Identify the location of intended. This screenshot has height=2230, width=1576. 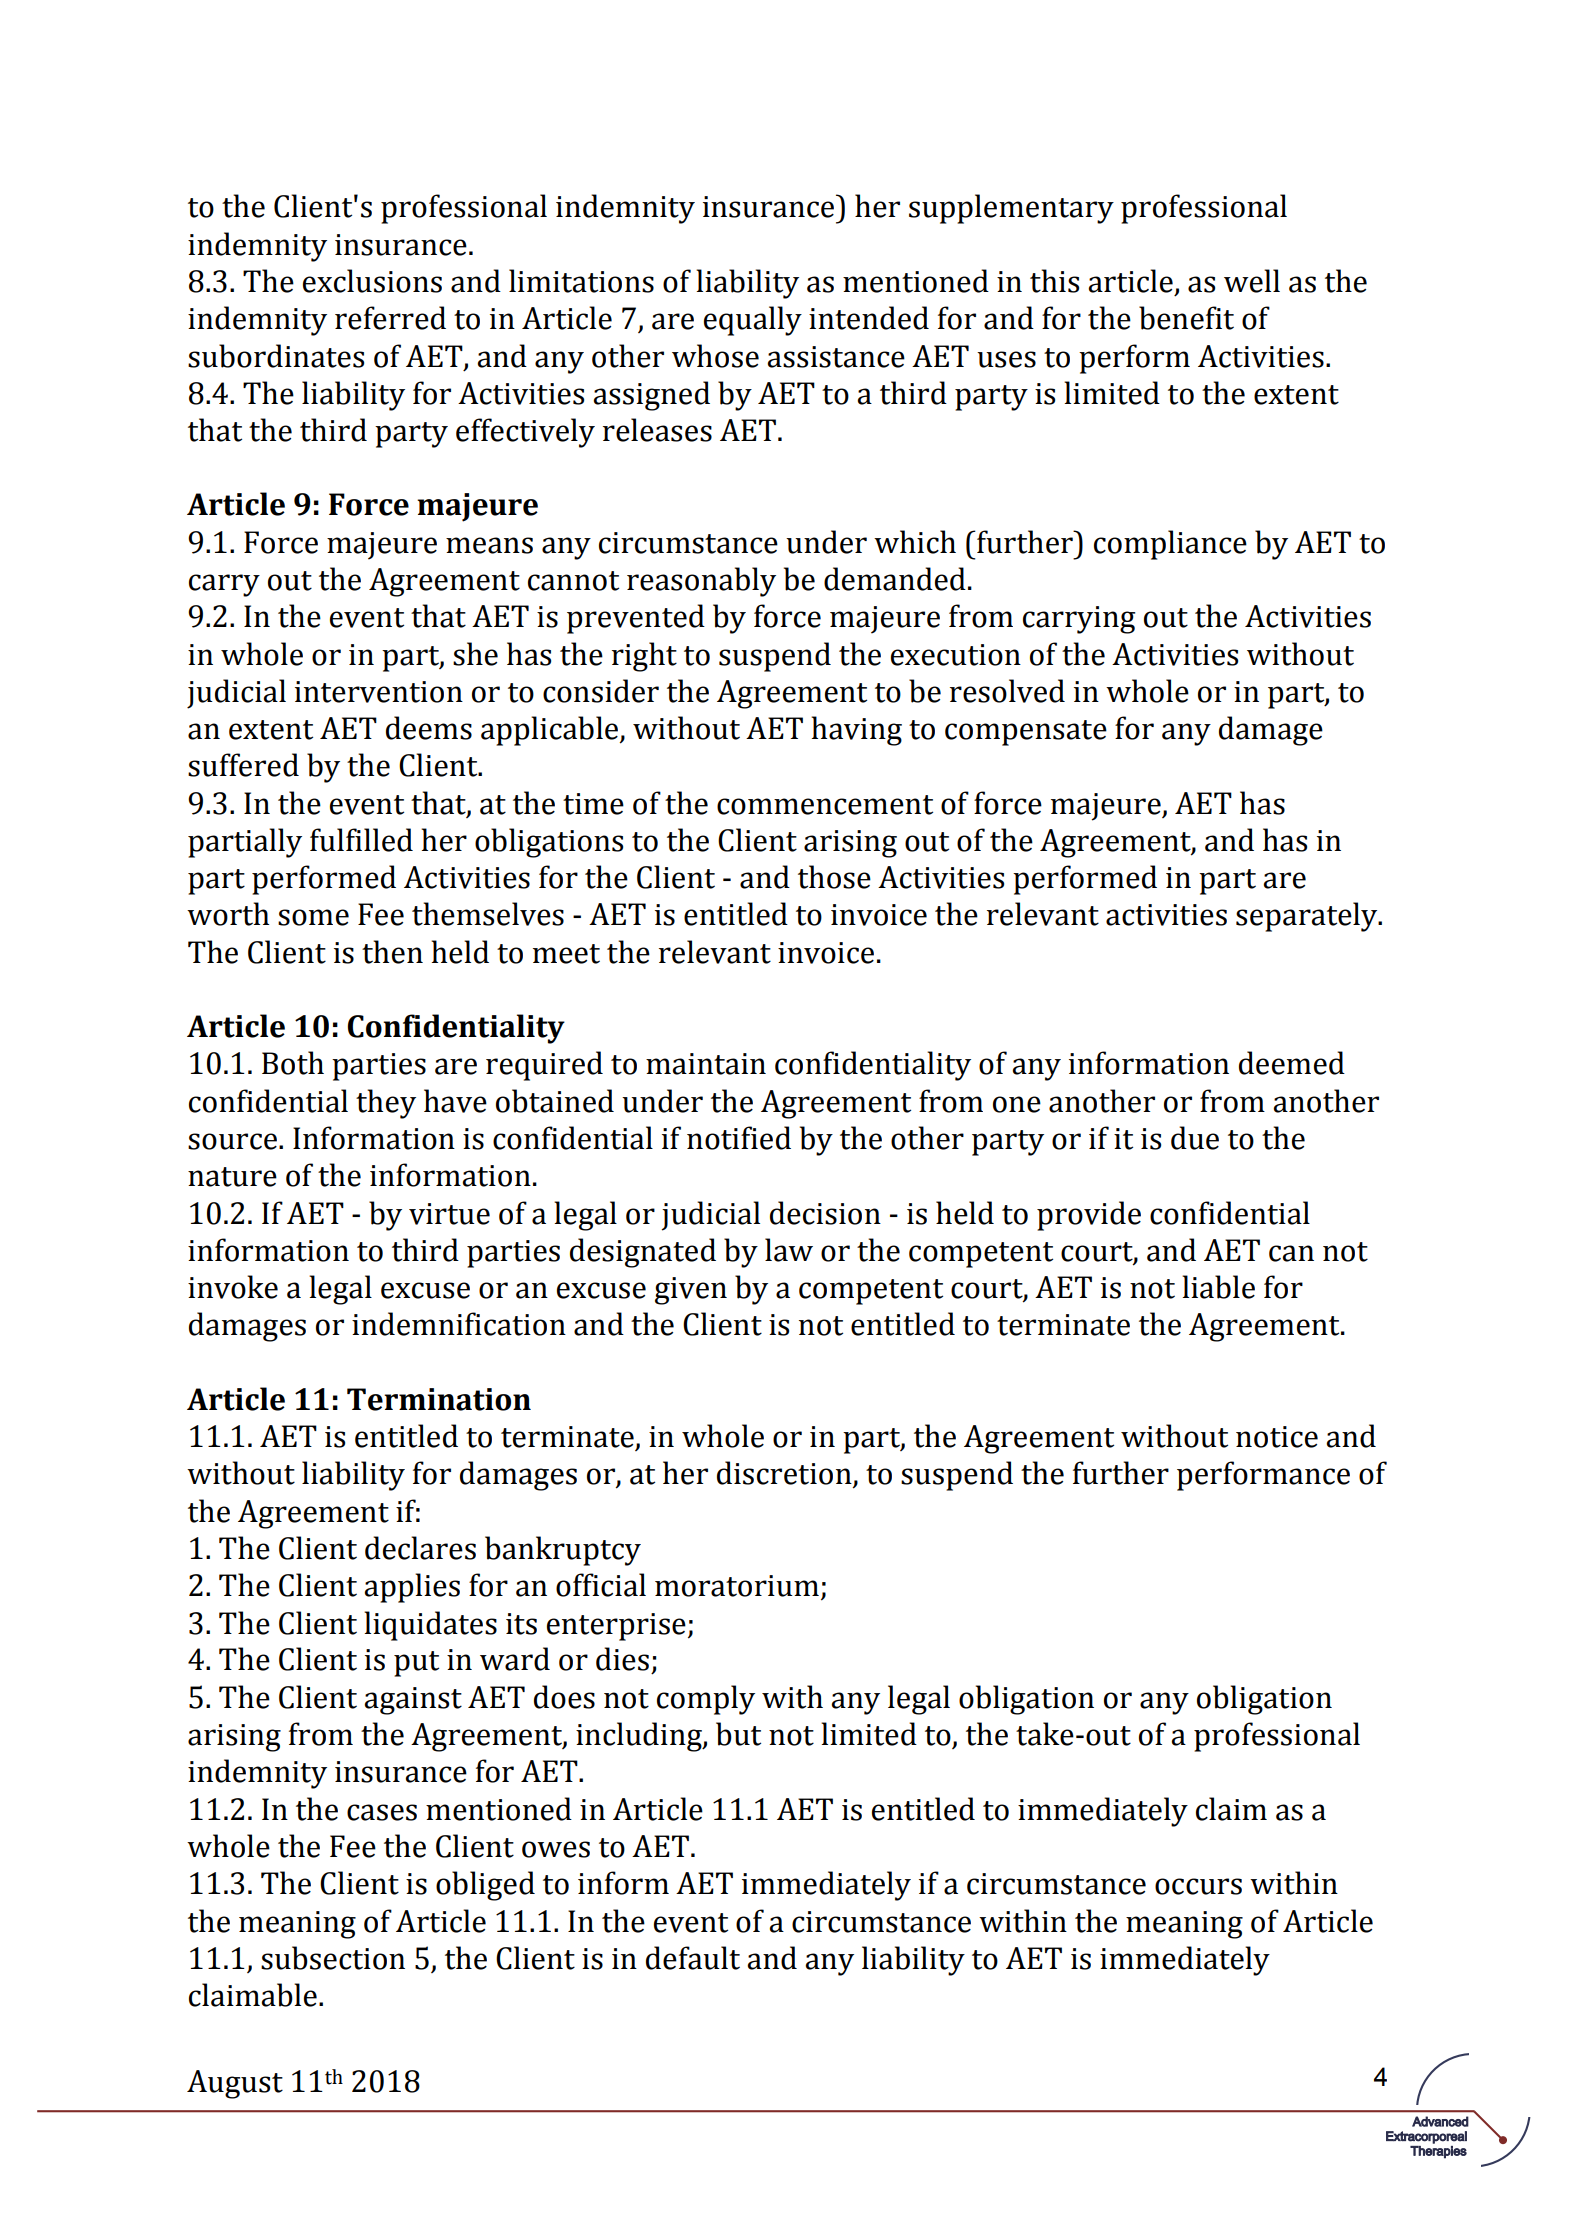
(869, 318).
